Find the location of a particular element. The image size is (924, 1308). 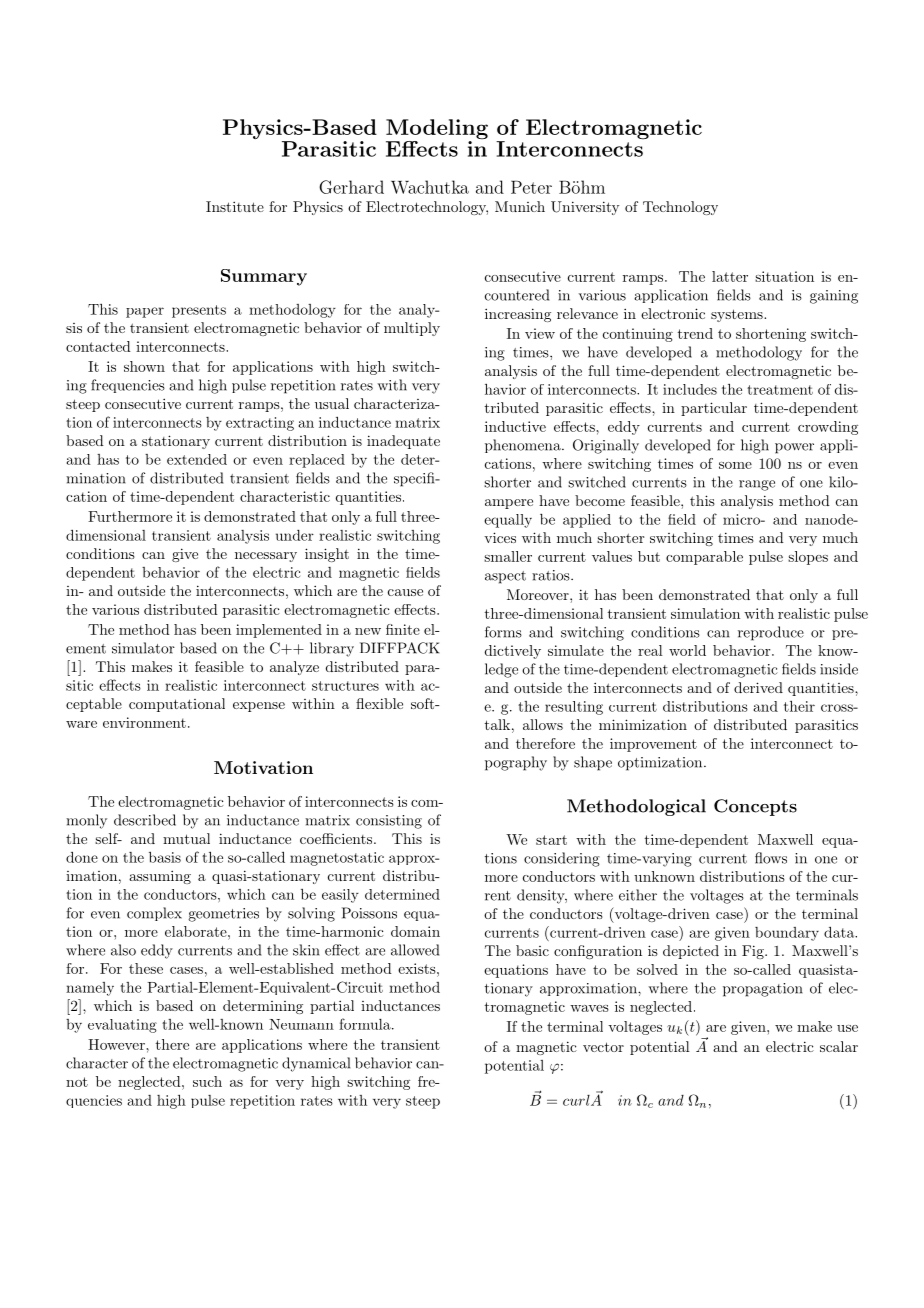

such is located at coordinates (207, 1081).
